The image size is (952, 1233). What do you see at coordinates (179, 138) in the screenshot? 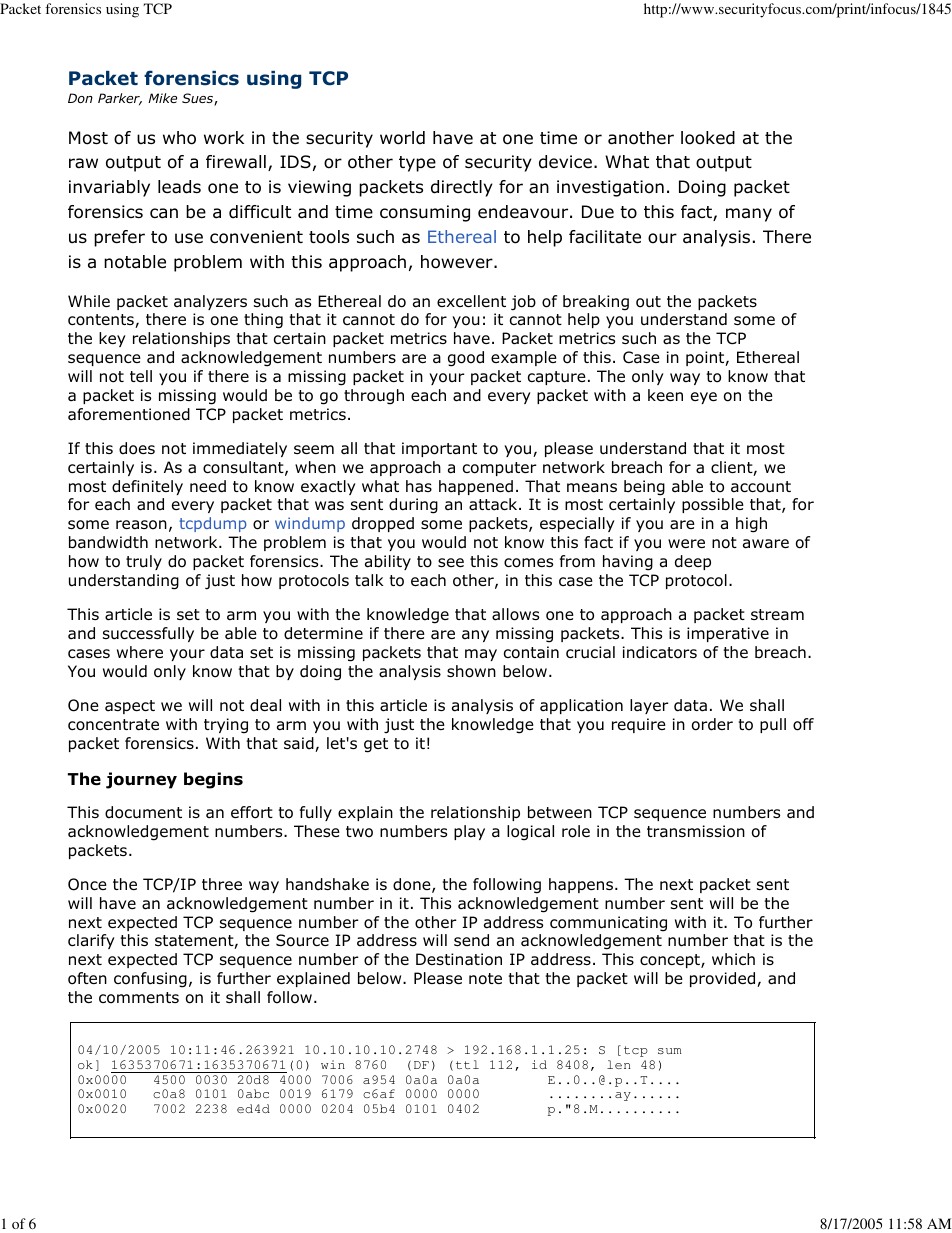
I see `who` at bounding box center [179, 138].
